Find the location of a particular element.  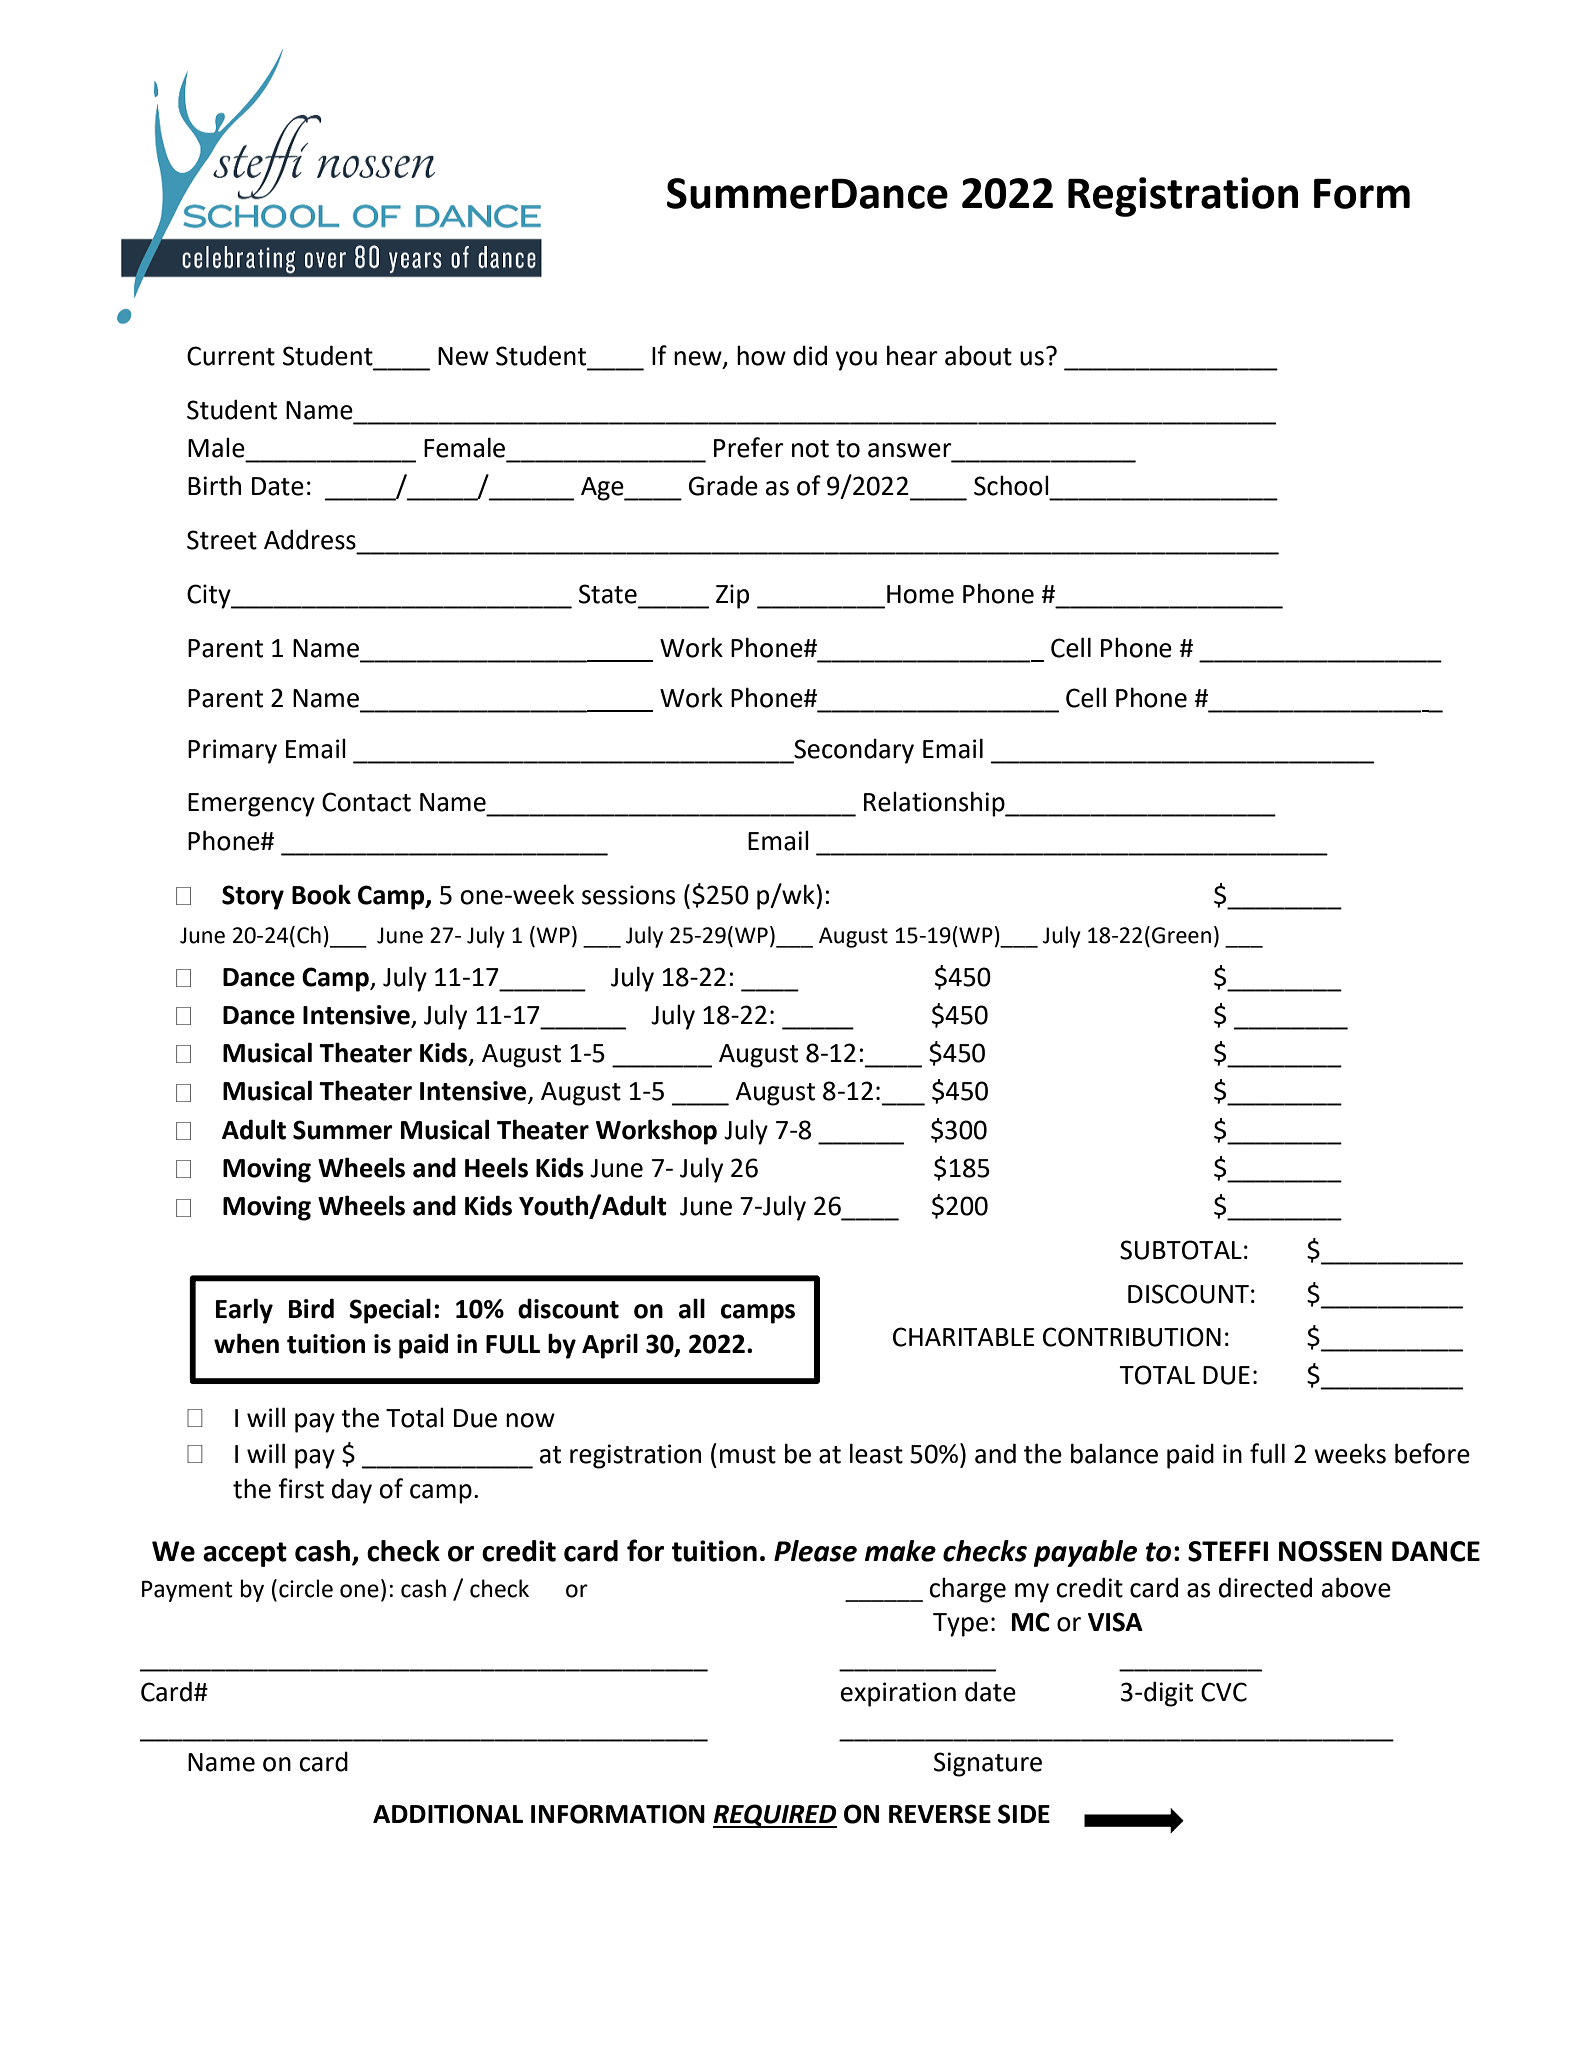

Zip is located at coordinates (732, 596).
